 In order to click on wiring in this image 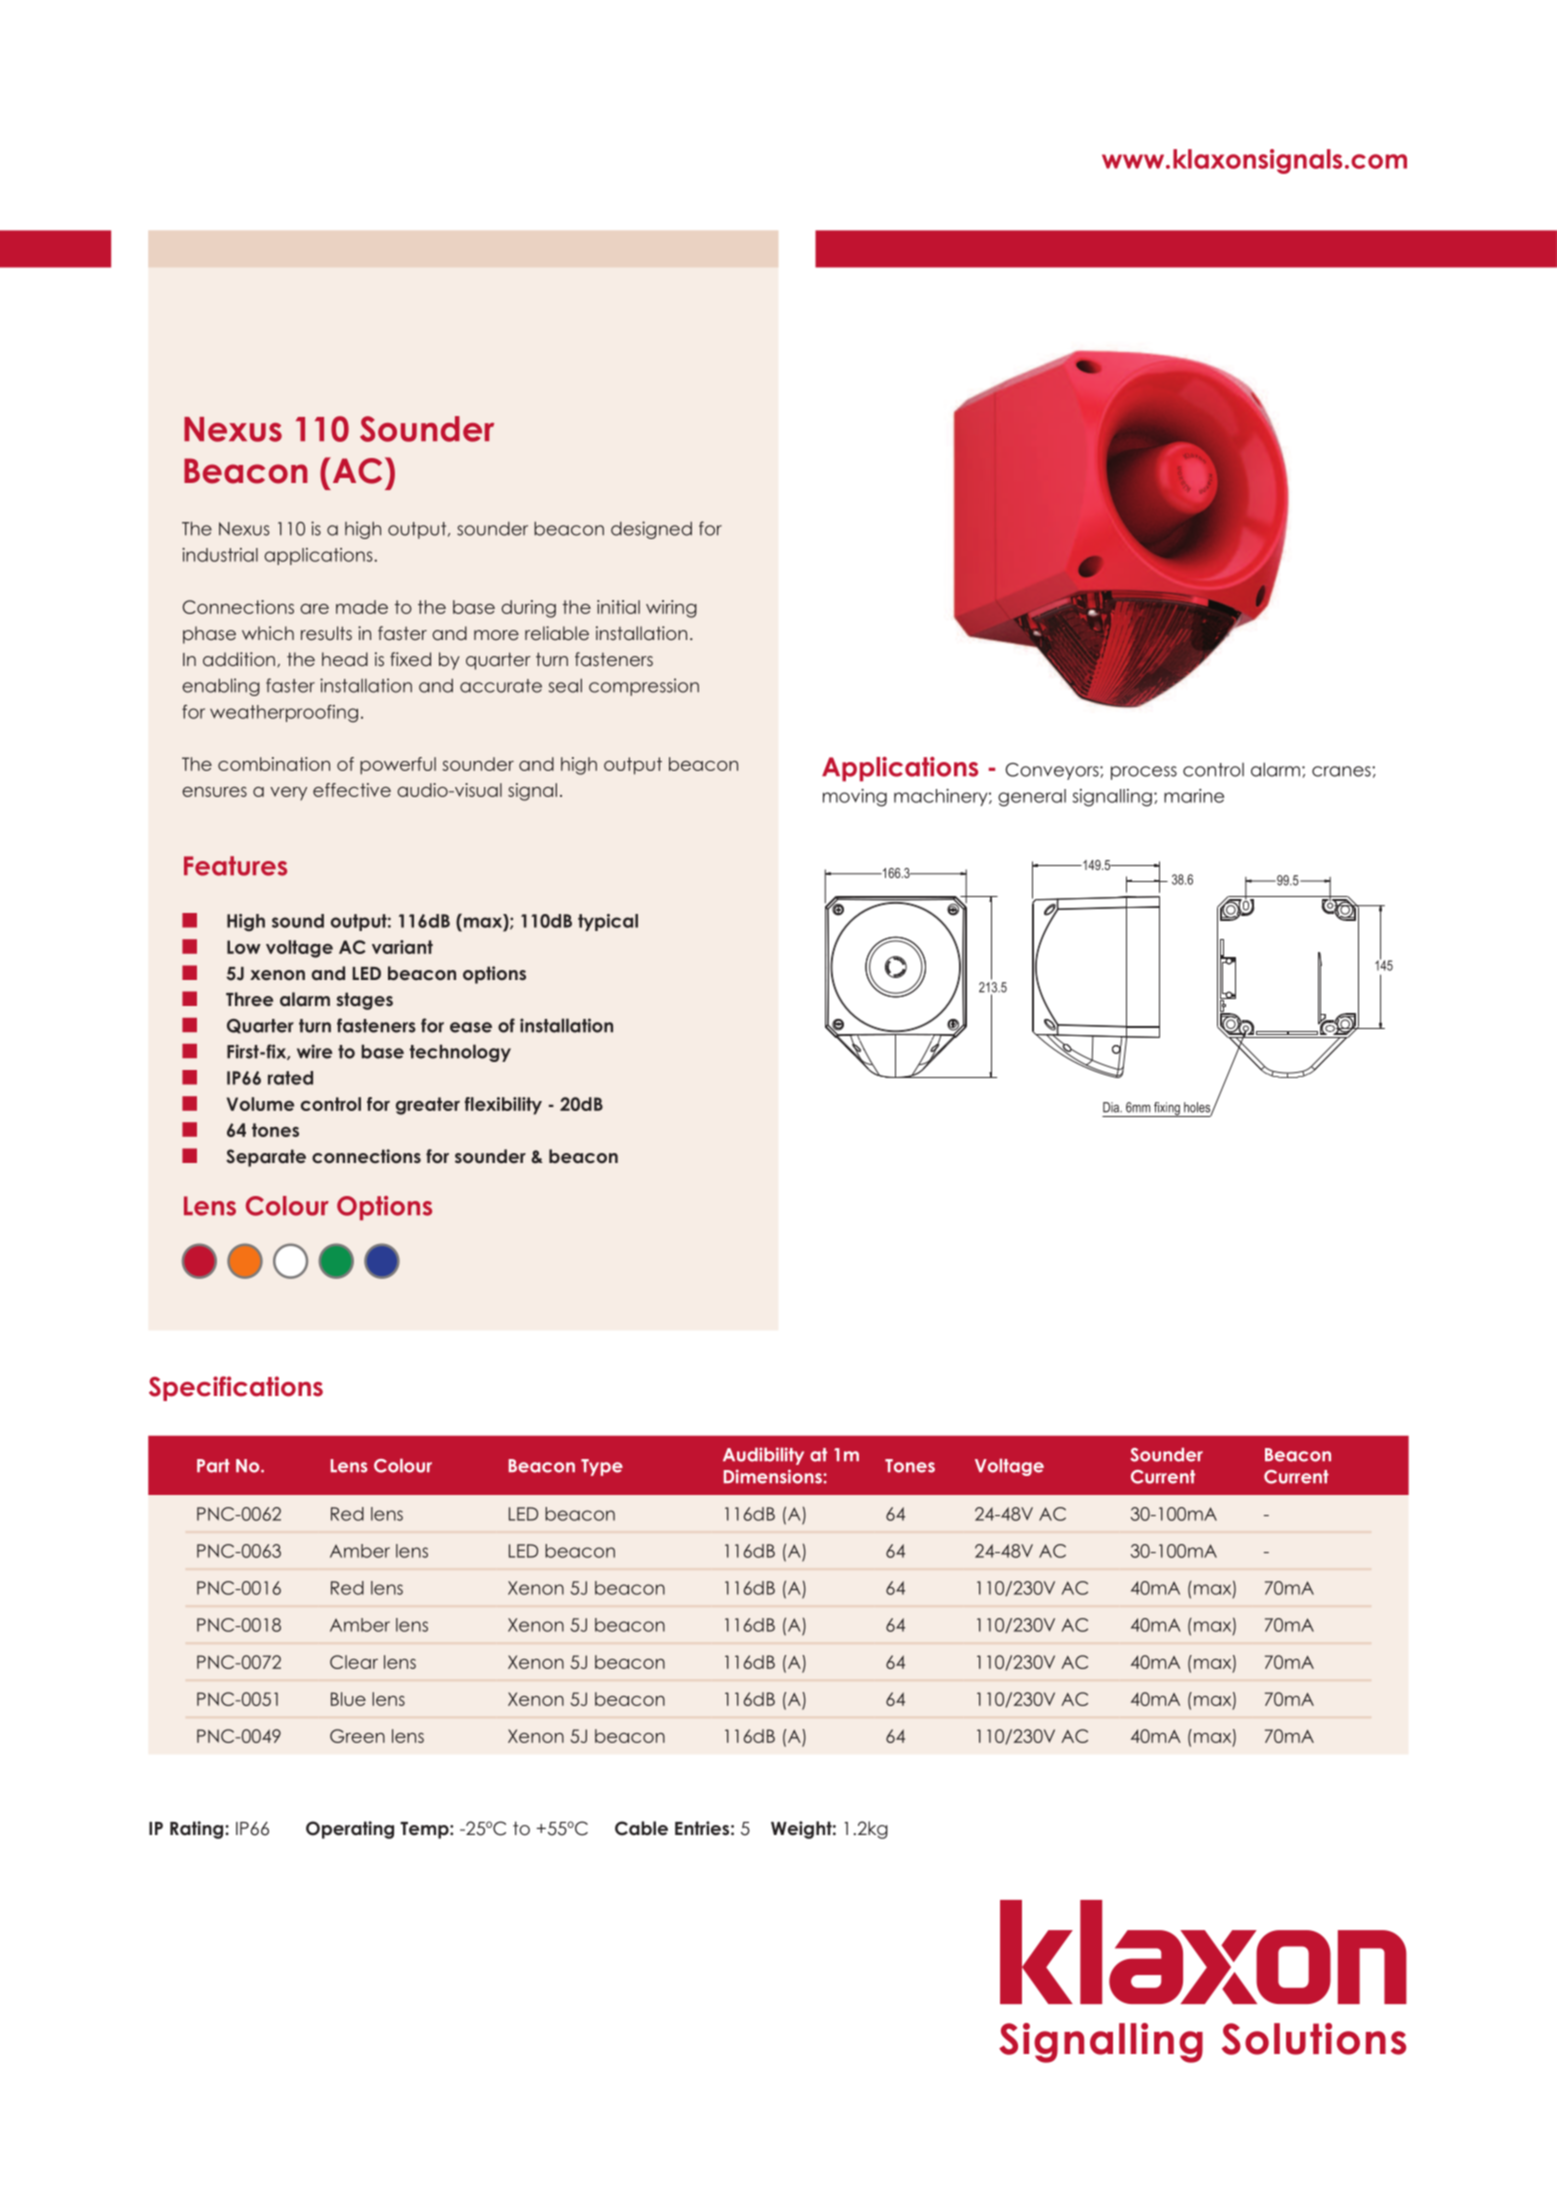, I will do `click(671, 609)`.
